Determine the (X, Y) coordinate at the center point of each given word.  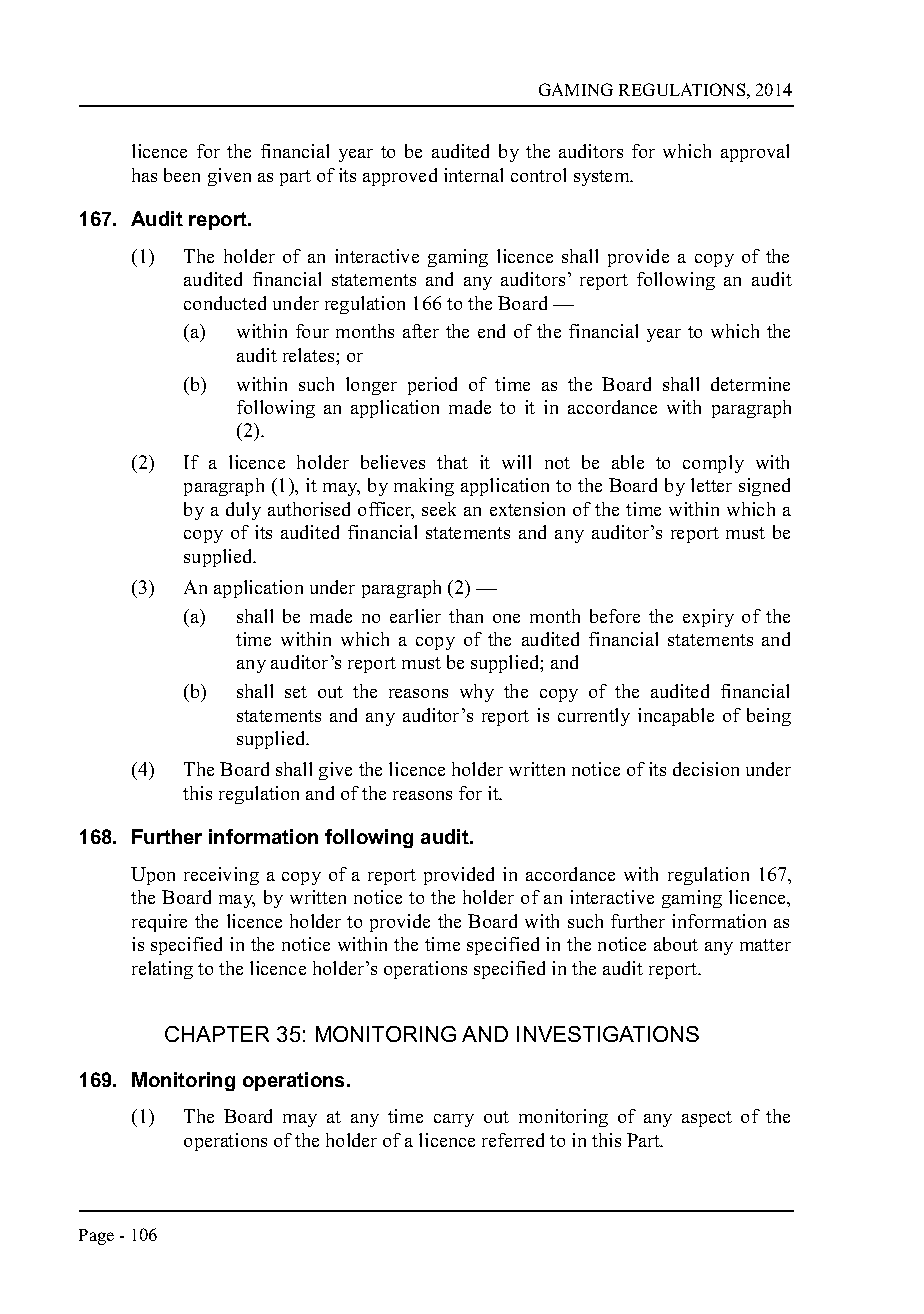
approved (400, 177)
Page (96, 1237)
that (452, 462)
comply (713, 464)
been (182, 175)
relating (162, 970)
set (296, 692)
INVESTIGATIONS (608, 1034)
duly (243, 511)
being (769, 717)
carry (454, 1120)
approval (755, 153)
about (676, 944)
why (477, 693)
